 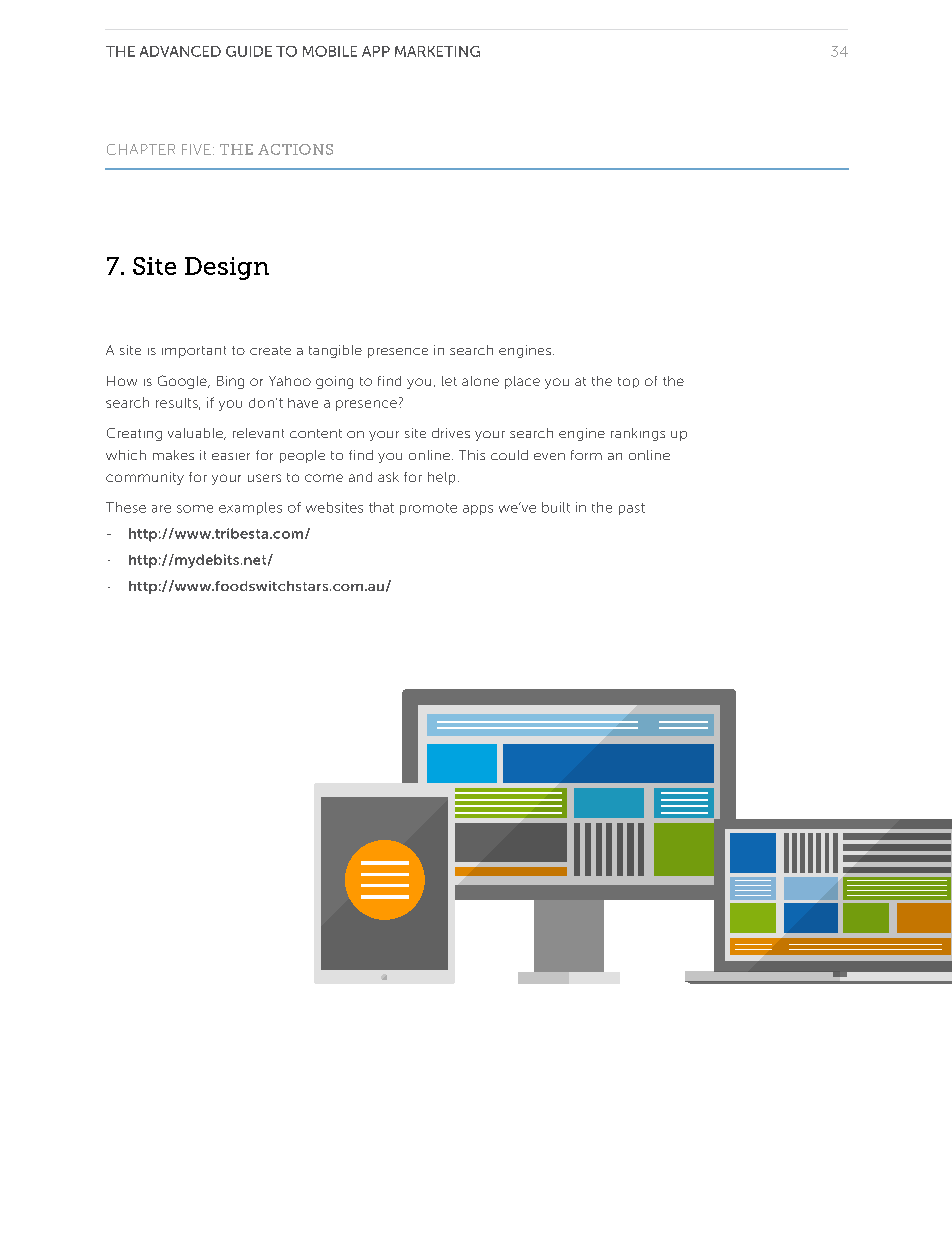 What do you see at coordinates (556, 507) in the screenshot?
I see `built` at bounding box center [556, 507].
